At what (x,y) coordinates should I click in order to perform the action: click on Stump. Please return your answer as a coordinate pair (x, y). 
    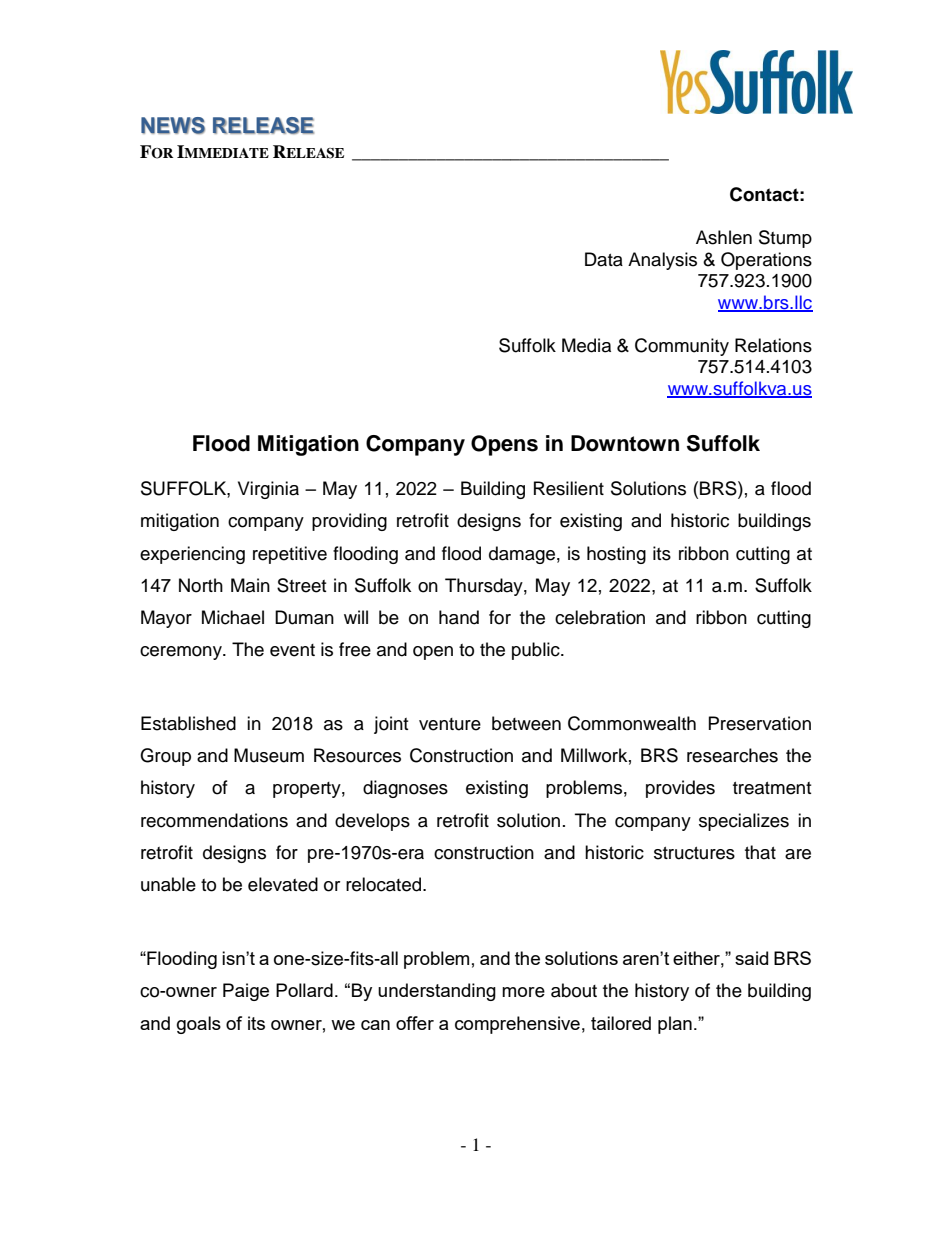
    Looking at the image, I should click on (785, 239).
